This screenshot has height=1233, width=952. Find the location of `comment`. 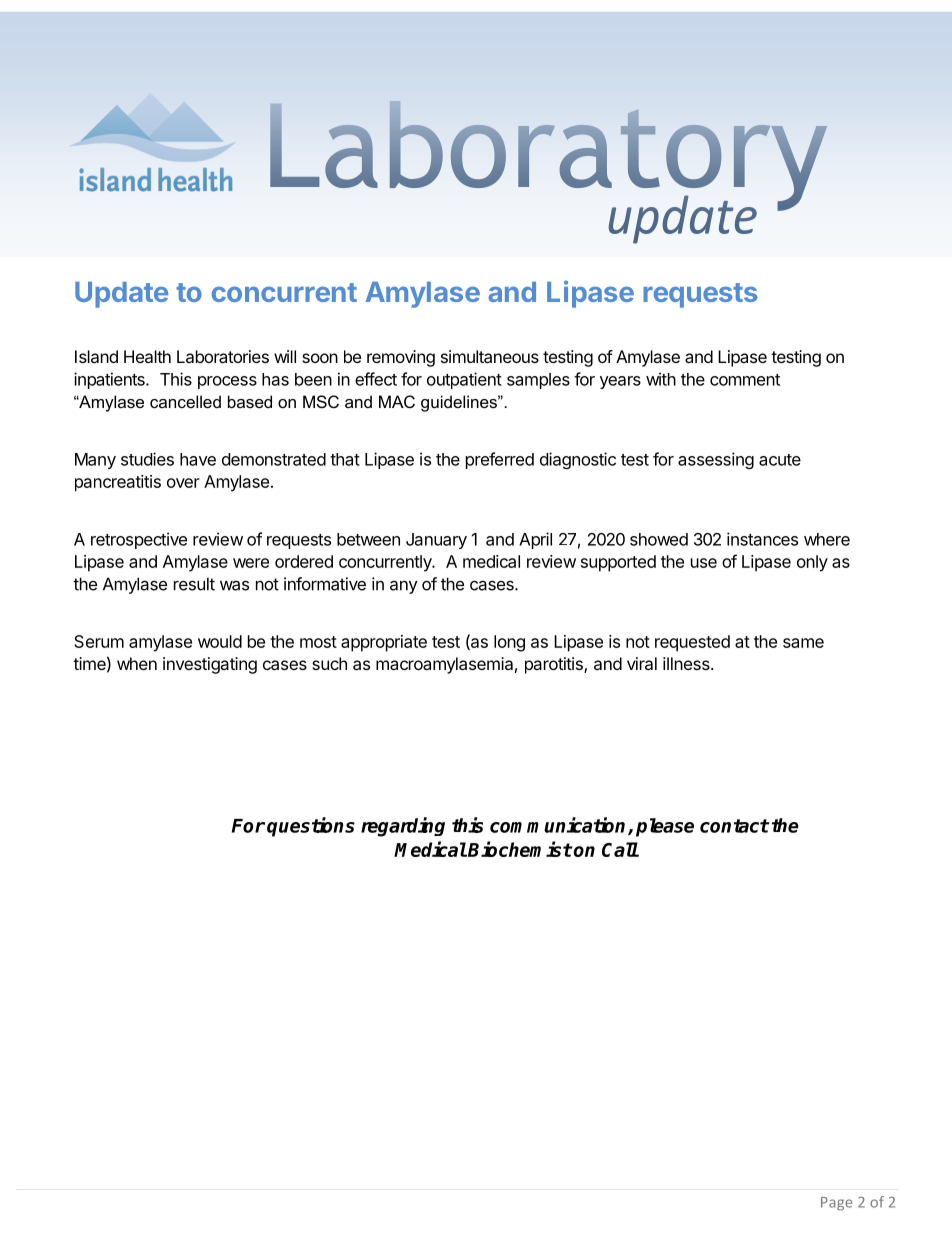

comment is located at coordinates (745, 380).
